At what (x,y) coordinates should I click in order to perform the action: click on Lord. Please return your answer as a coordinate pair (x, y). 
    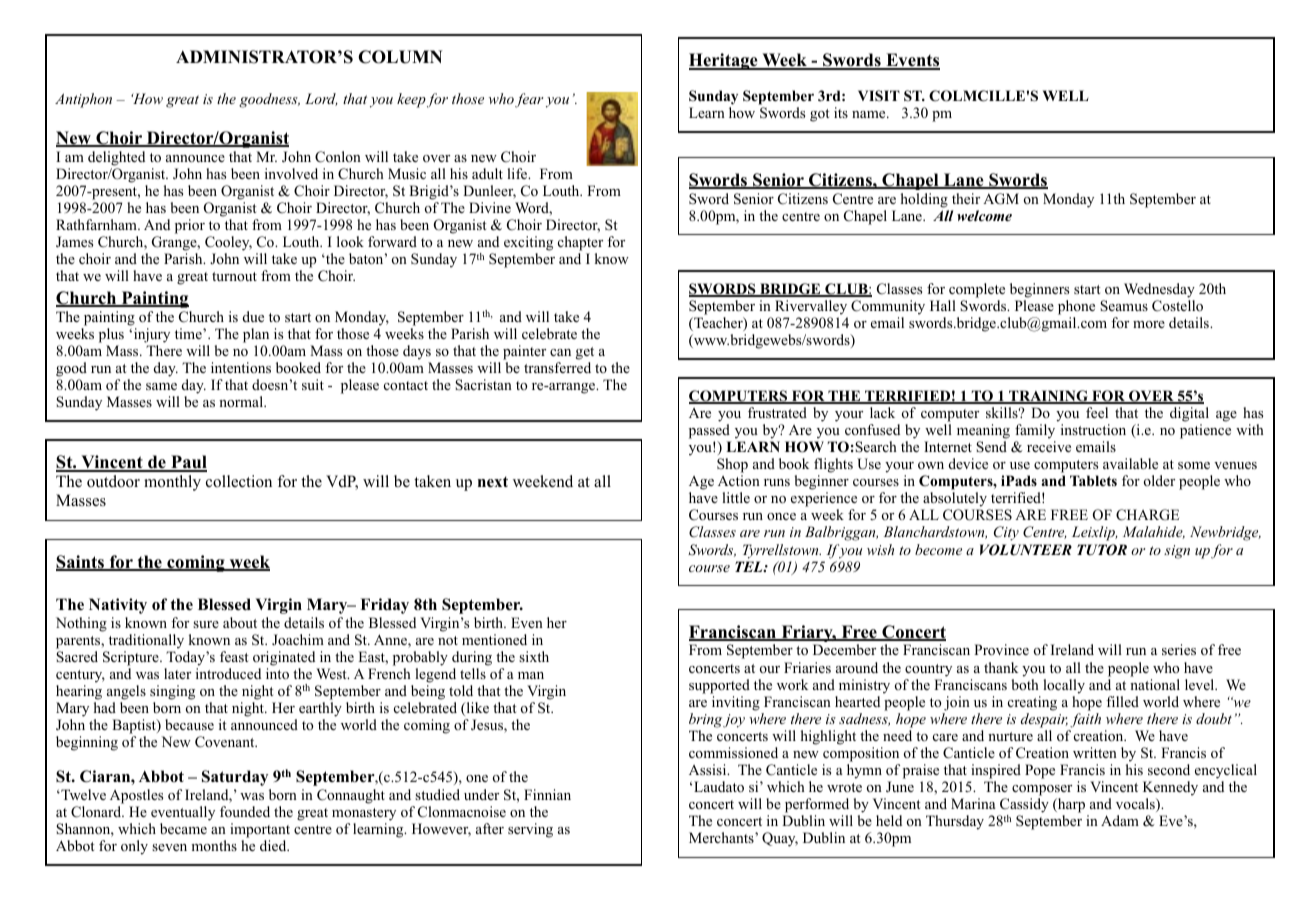
    Looking at the image, I should click on (321, 99).
